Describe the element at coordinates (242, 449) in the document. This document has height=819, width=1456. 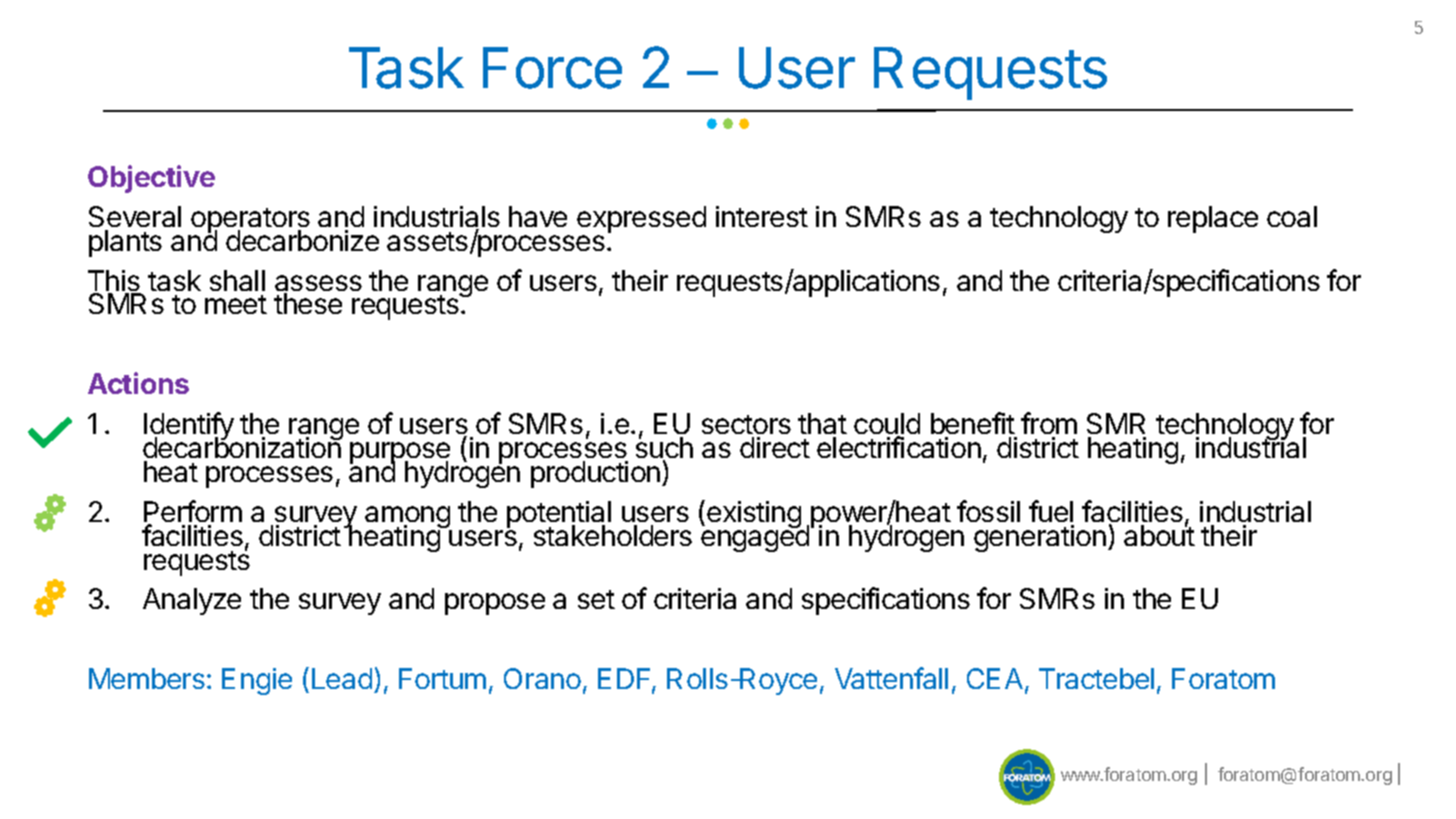
I see `decarbonization` at that location.
